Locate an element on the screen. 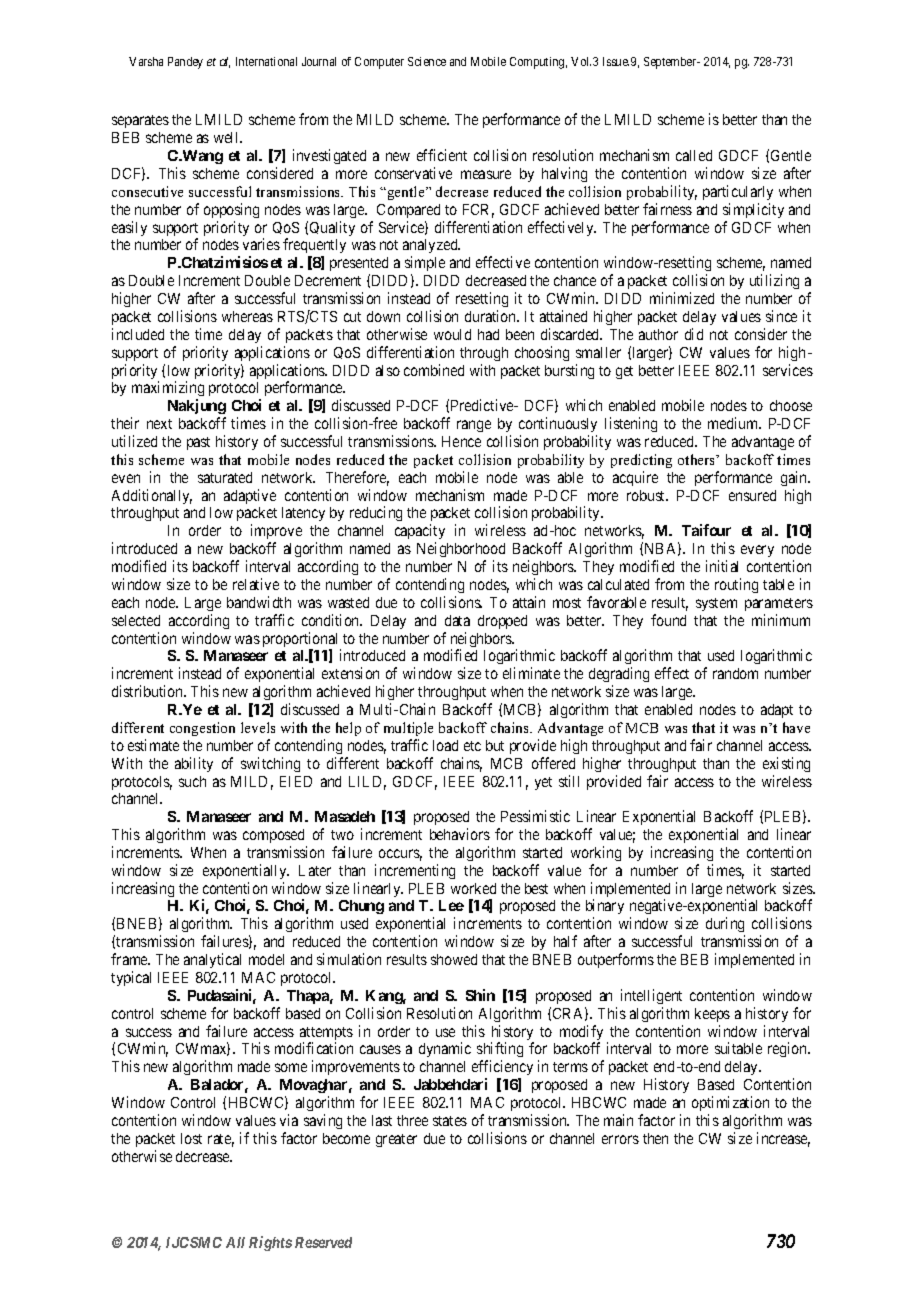 The image size is (924, 1308). analytical is located at coordinates (212, 960).
